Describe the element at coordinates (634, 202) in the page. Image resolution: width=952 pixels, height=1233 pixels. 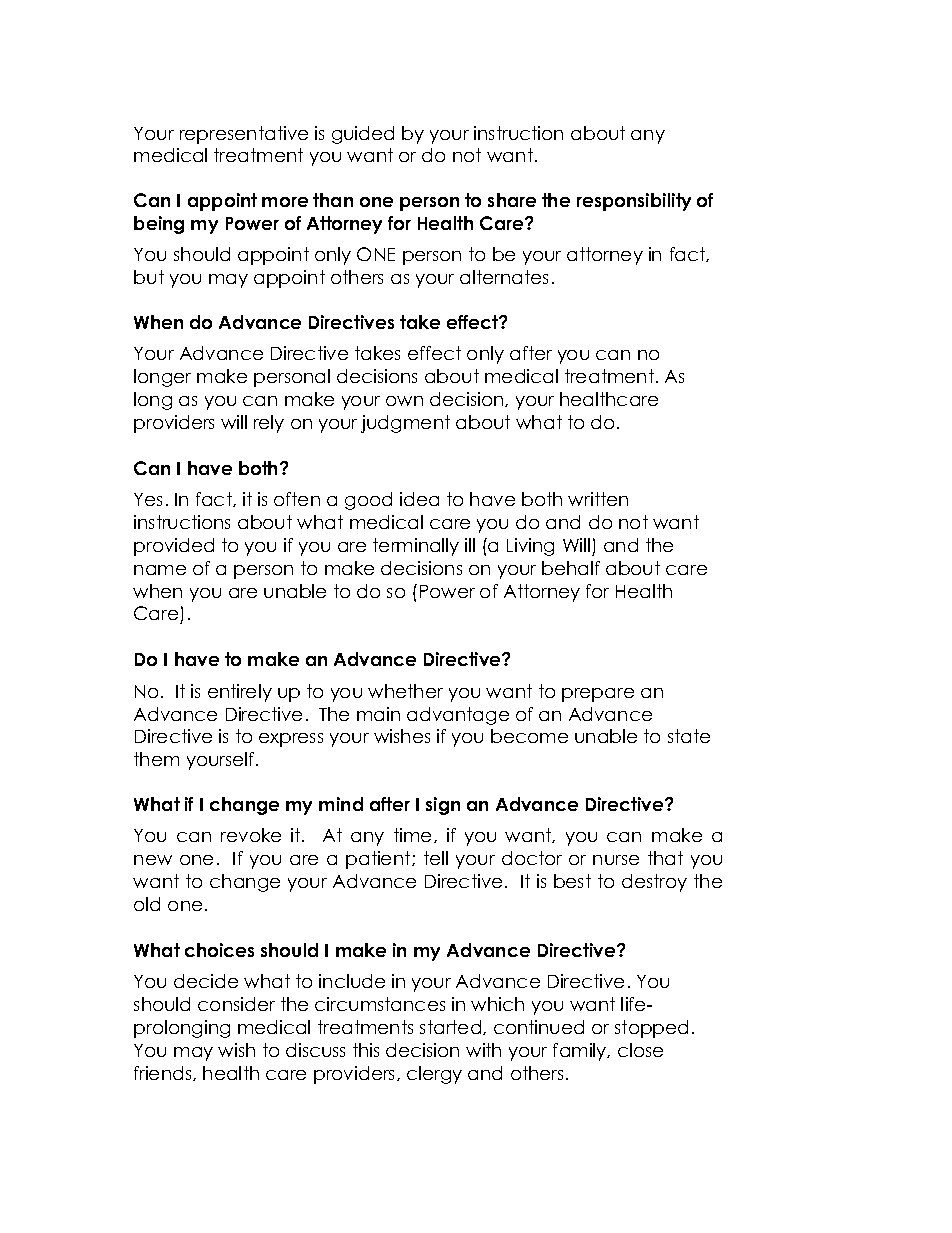
I see `responsibility` at that location.
